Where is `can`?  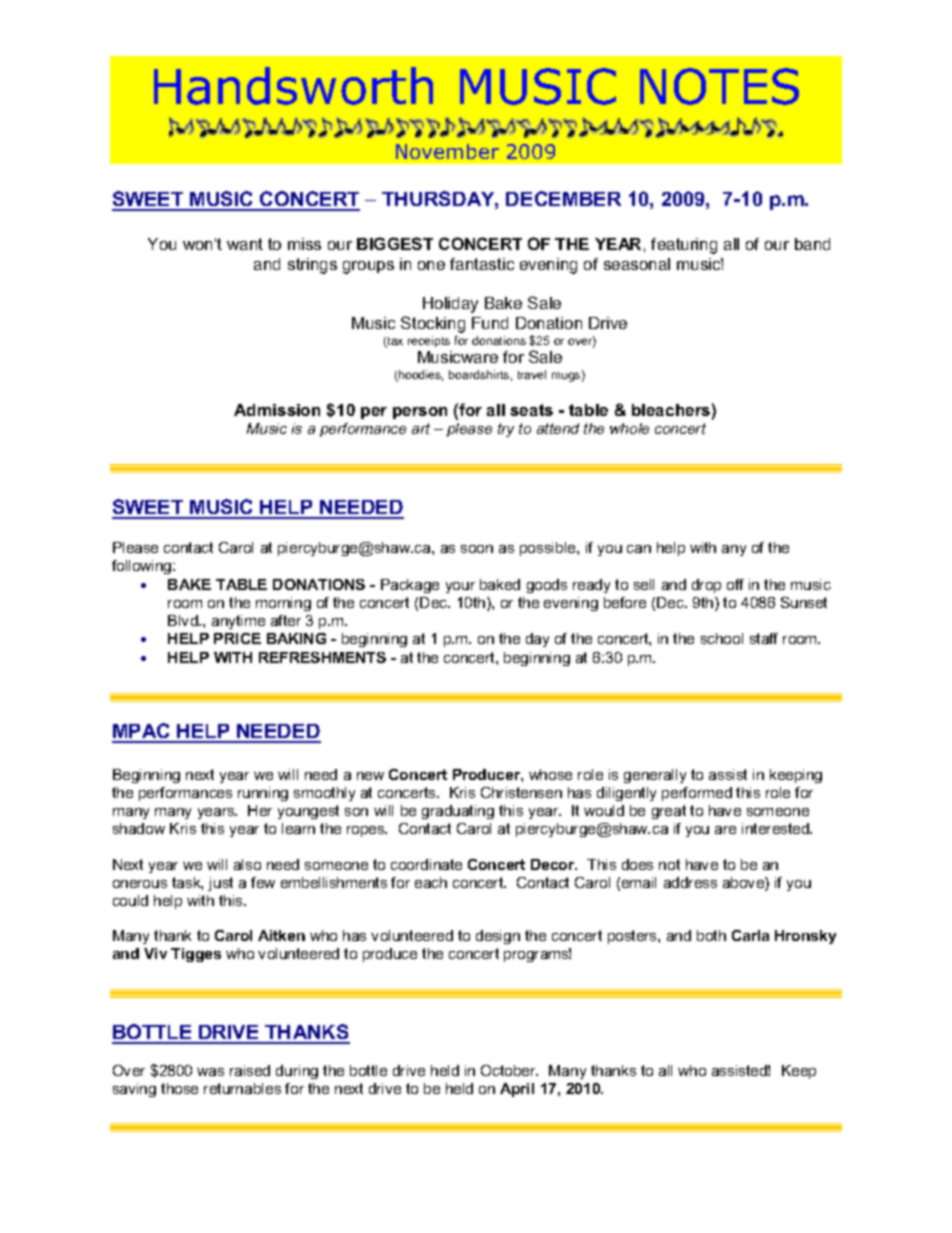
can is located at coordinates (639, 549).
